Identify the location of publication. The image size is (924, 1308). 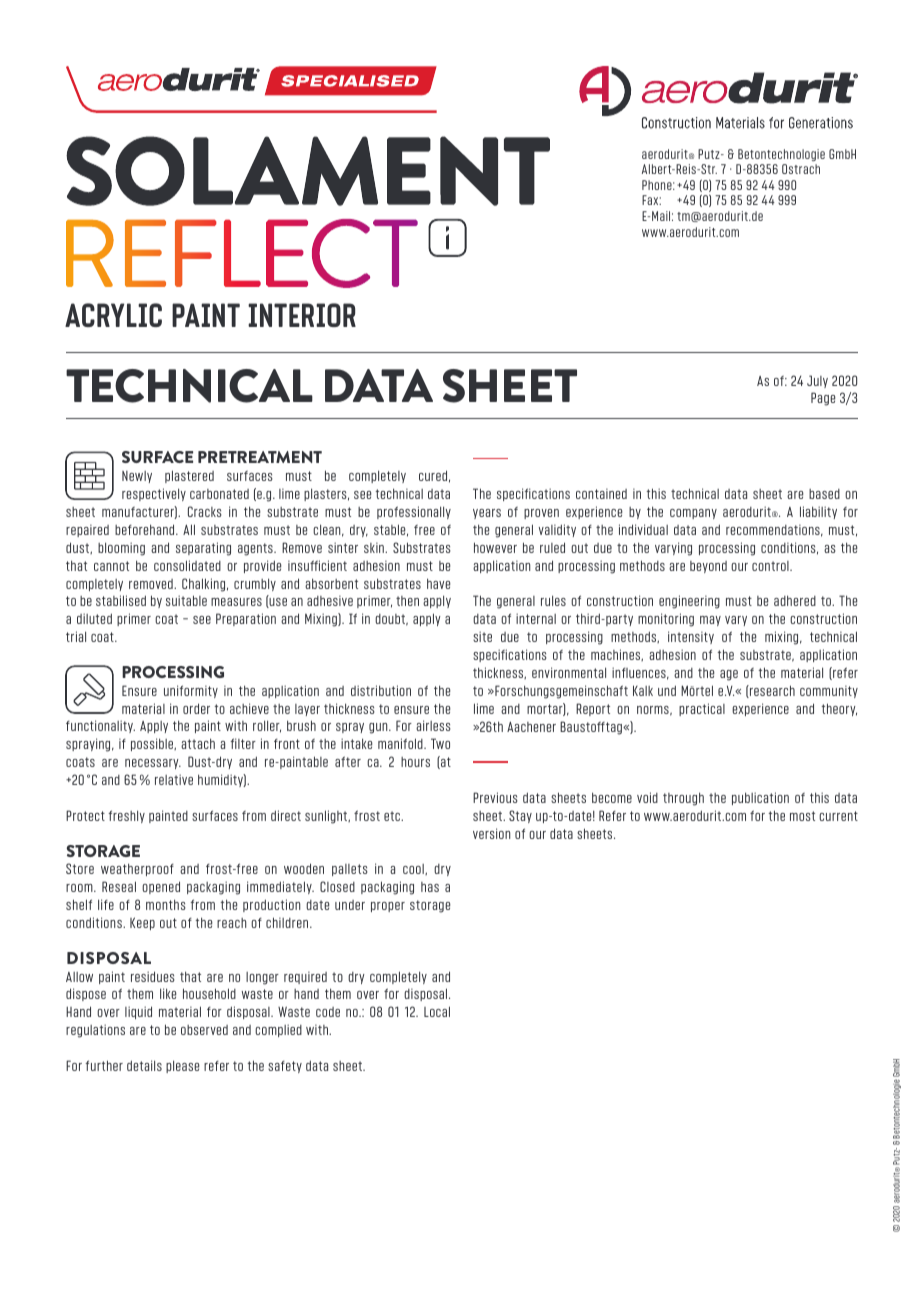
(760, 798).
